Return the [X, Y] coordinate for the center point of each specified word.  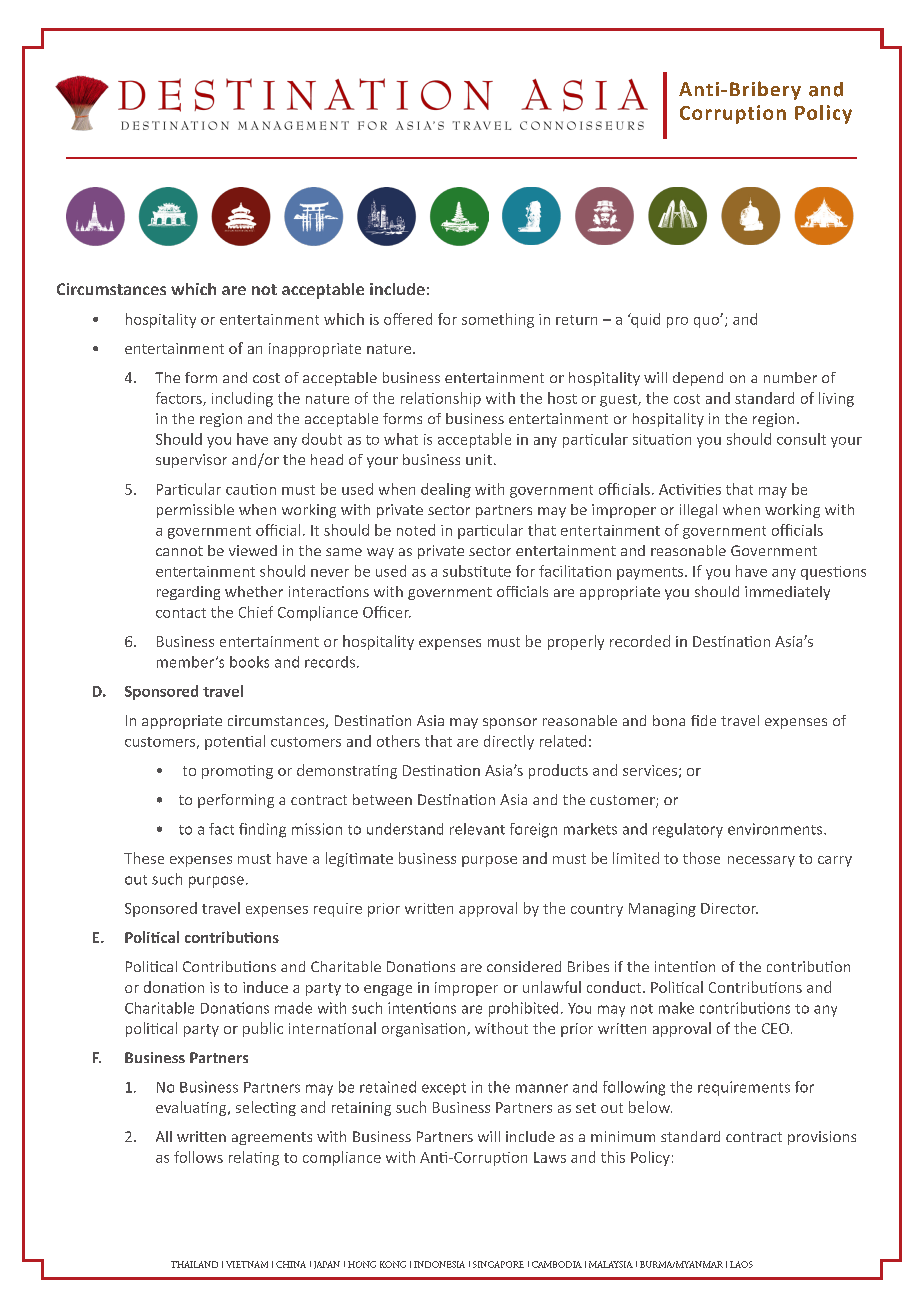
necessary [761, 861]
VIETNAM [247, 1264]
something [498, 320]
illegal [698, 511]
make [676, 1008]
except [444, 1089]
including [242, 399]
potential [235, 742]
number [790, 377]
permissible [195, 511]
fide [703, 720]
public [263, 1029]
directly [509, 742]
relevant [477, 829]
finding [262, 830]
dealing [446, 490]
